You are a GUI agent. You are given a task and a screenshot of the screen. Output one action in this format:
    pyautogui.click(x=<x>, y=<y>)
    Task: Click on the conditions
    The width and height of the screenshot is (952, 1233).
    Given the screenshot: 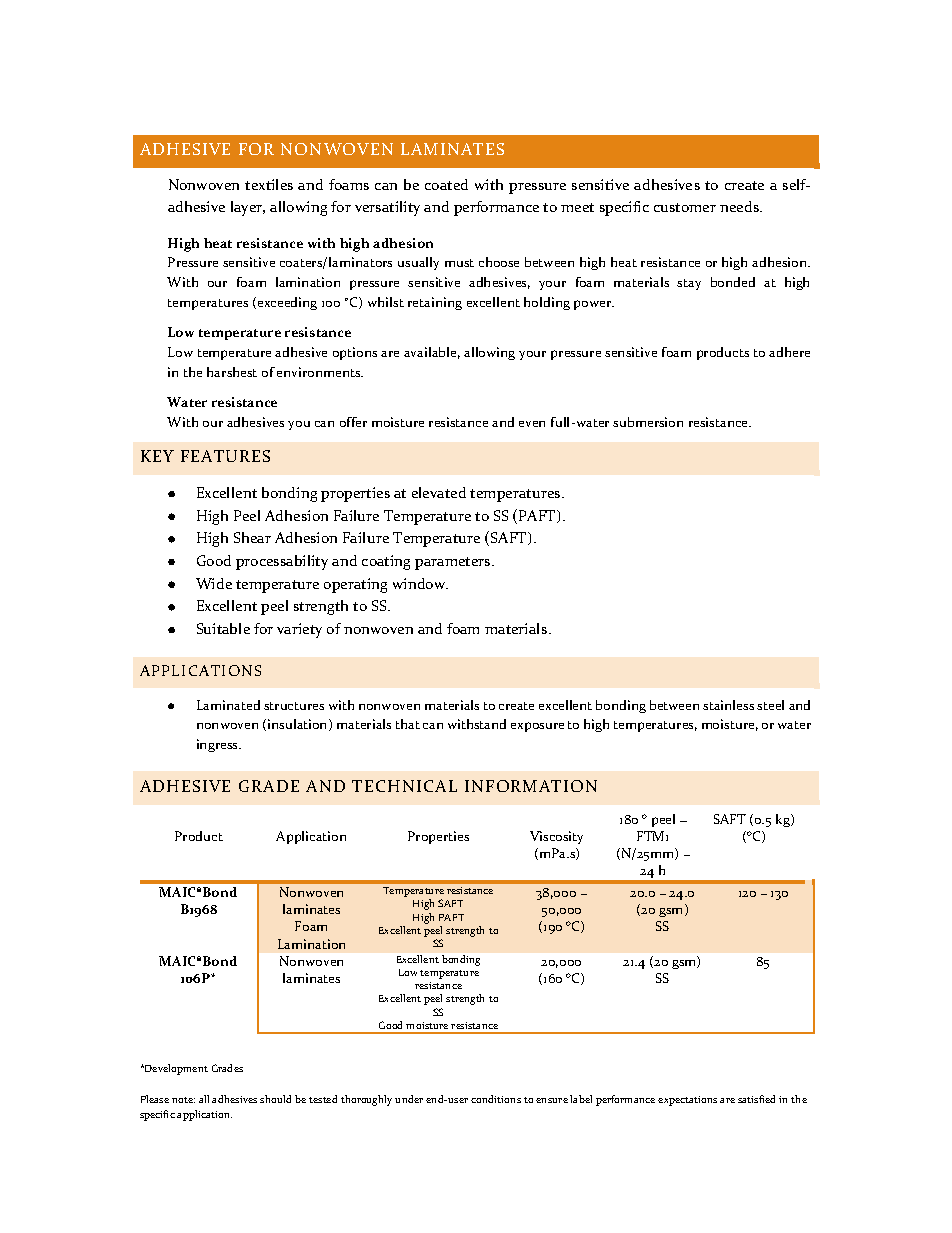 What is the action you would take?
    pyautogui.click(x=496, y=1099)
